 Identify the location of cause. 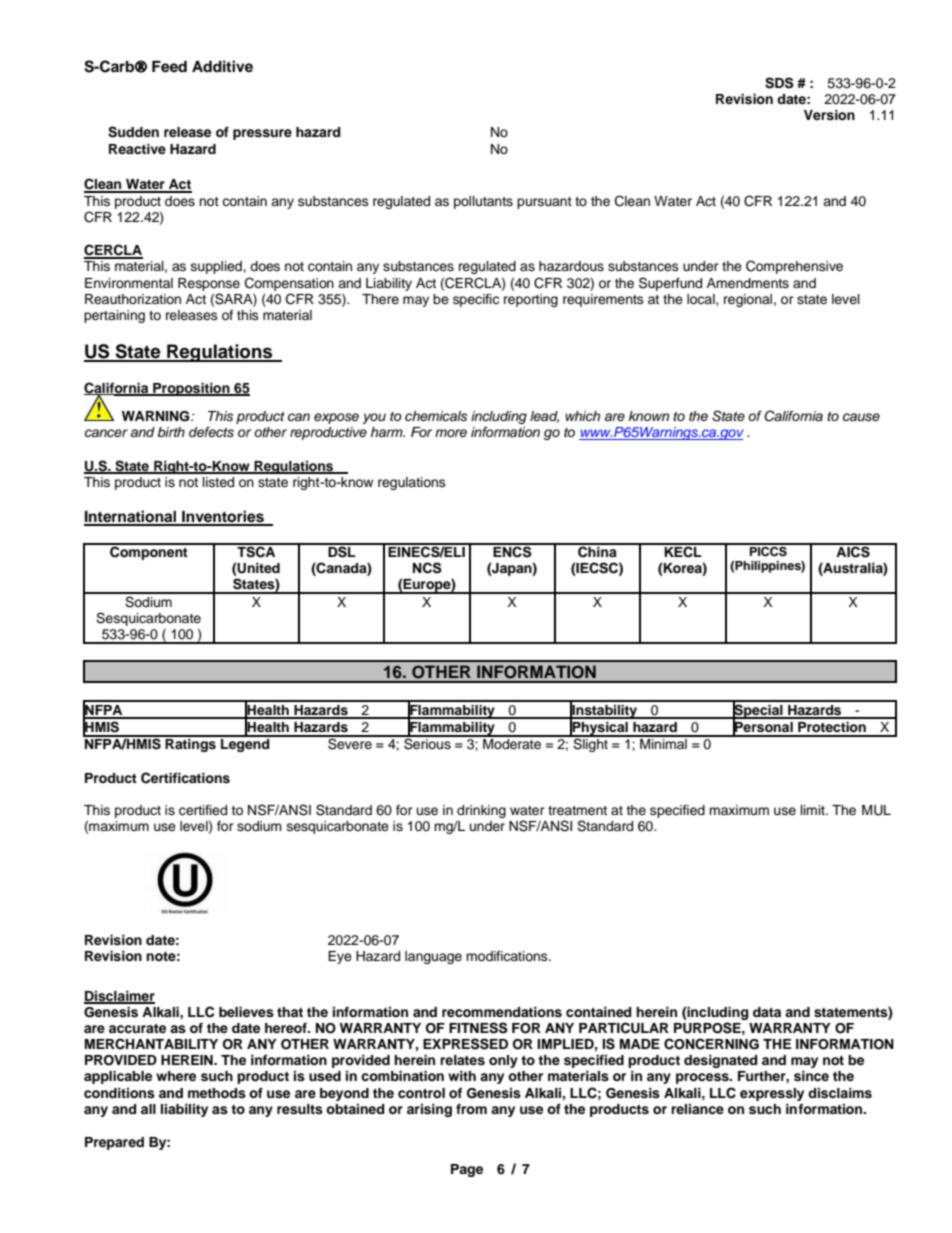
(861, 417).
